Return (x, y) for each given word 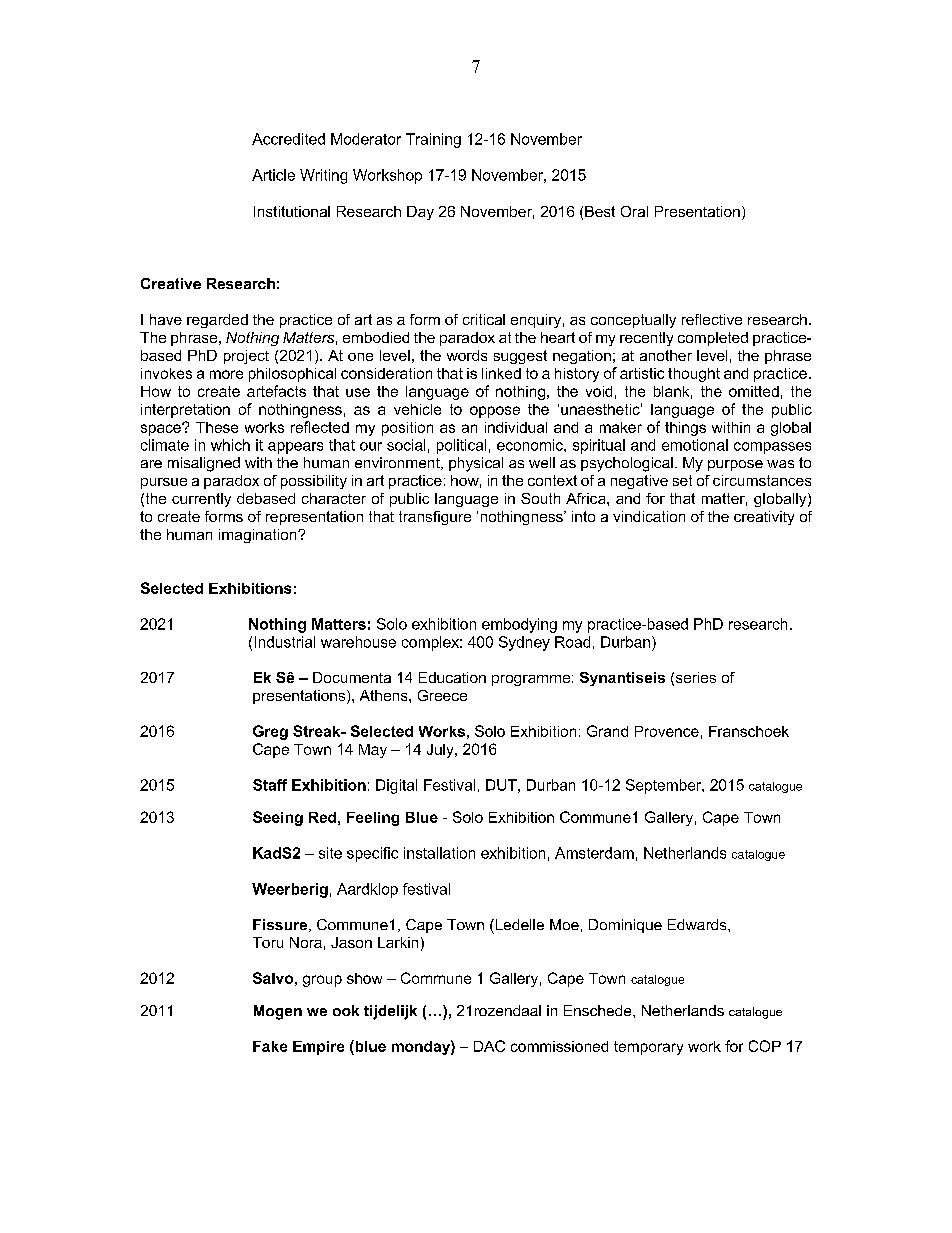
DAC (489, 1046)
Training (433, 140)
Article (273, 175)
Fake (270, 1046)
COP (765, 1046)
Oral (634, 211)
